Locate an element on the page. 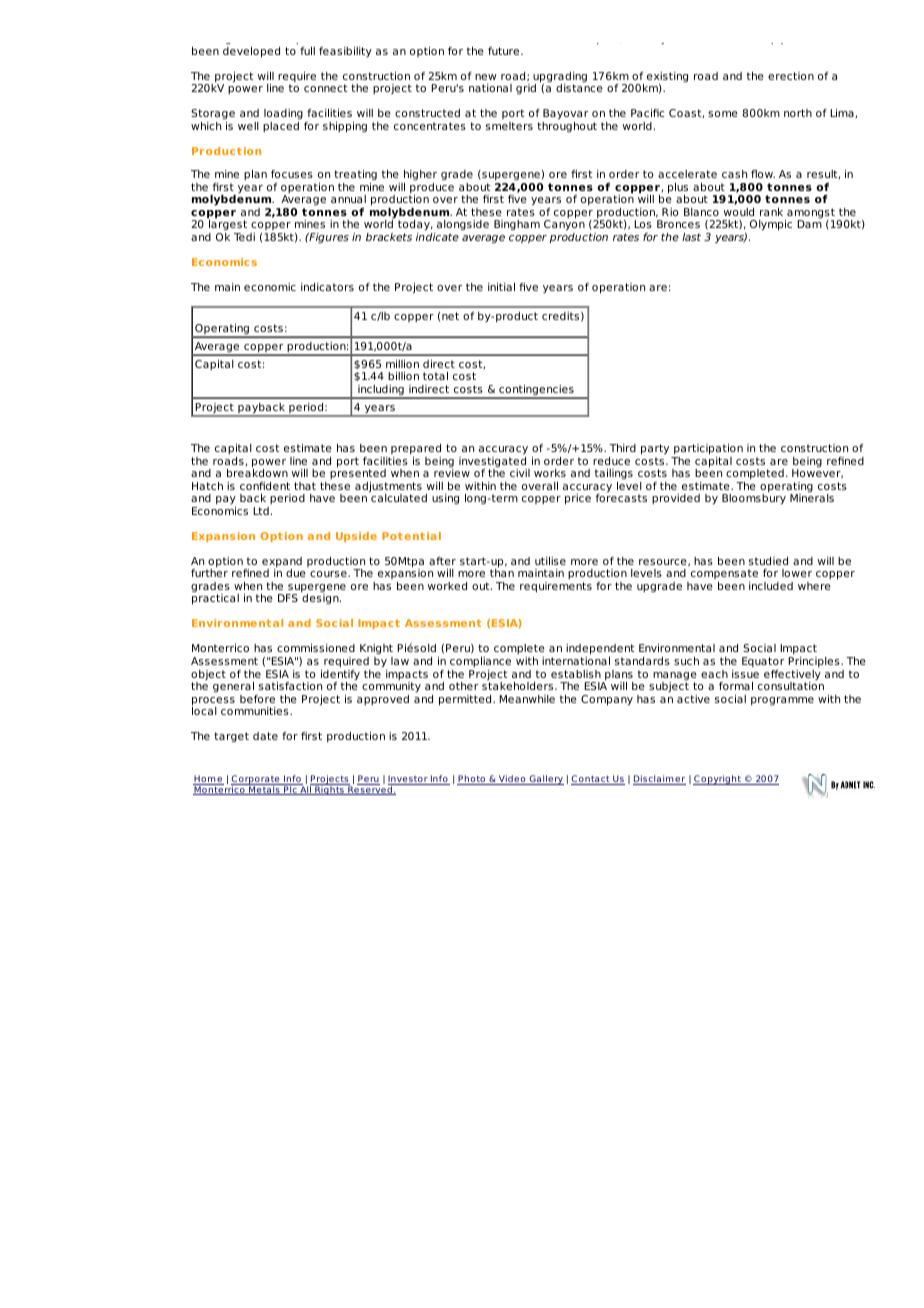 Image resolution: width=924 pixels, height=1308 pixels. included is located at coordinates (771, 586).
